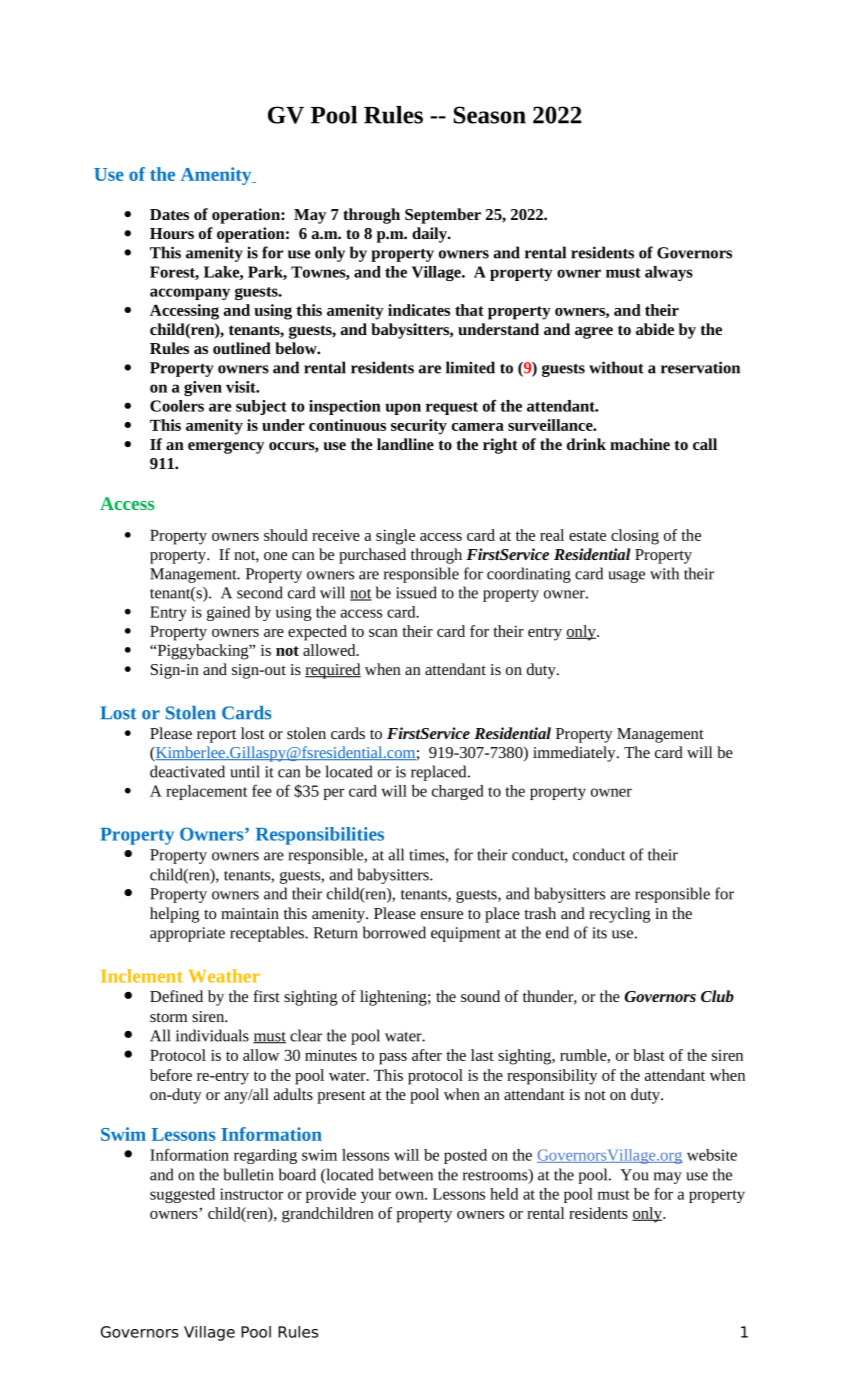 The image size is (849, 1400). What do you see at coordinates (383, 633) in the screenshot?
I see `scan` at bounding box center [383, 633].
